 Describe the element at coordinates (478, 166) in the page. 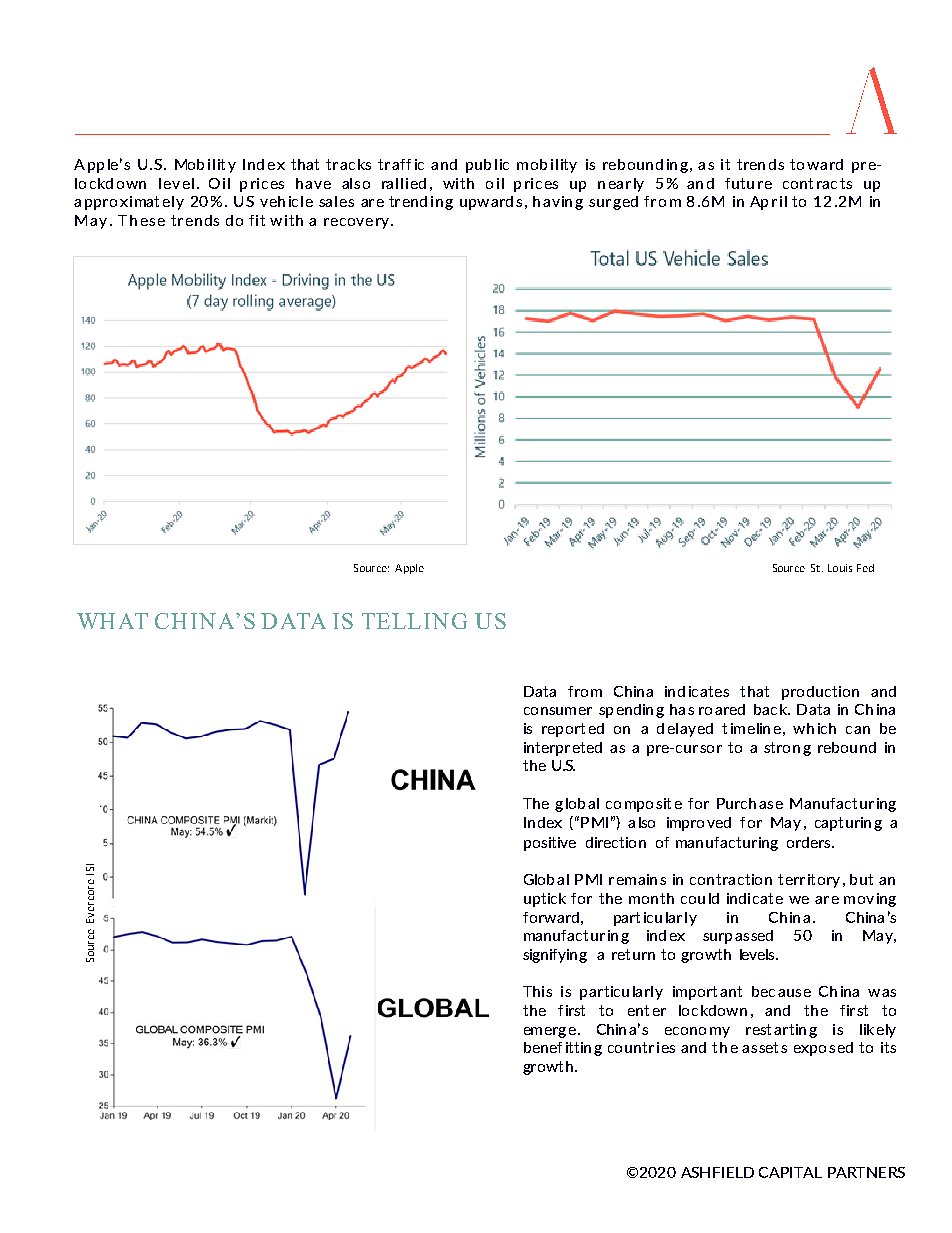

I see `pub` at that location.
